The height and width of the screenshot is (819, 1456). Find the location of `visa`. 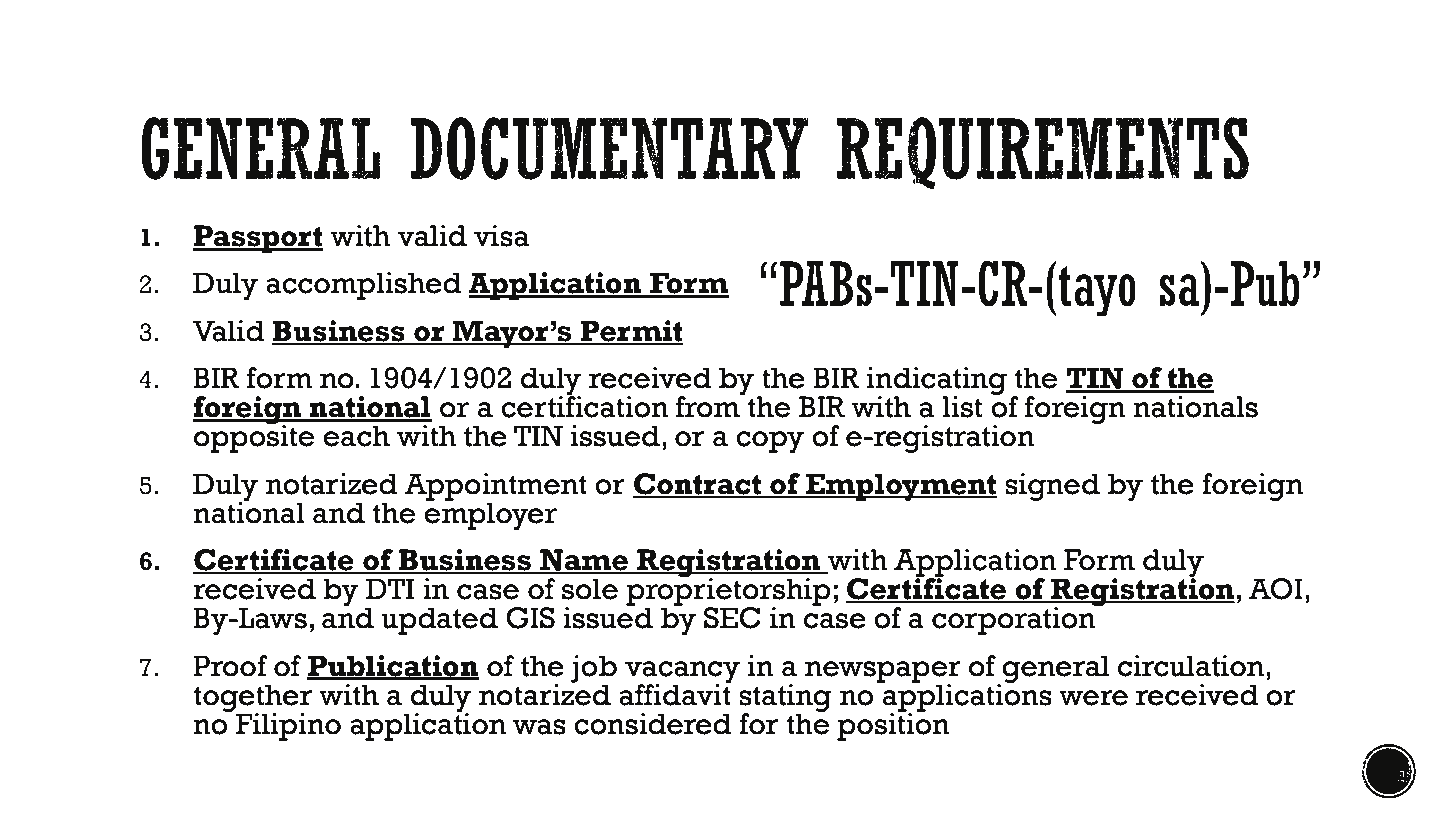

visa is located at coordinates (502, 236).
